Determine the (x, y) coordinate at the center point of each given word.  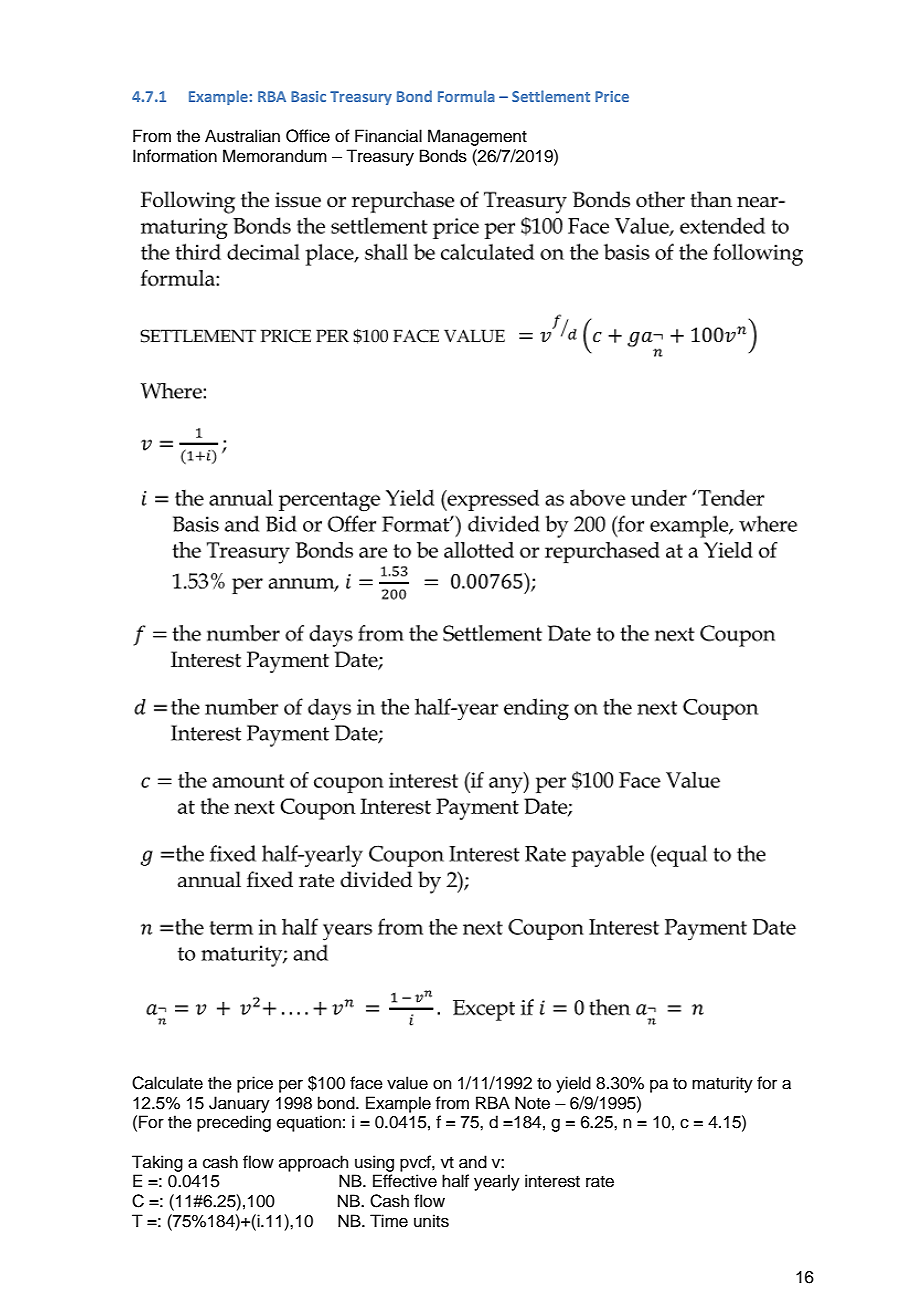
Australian (242, 136)
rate (600, 1182)
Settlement (551, 96)
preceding (234, 1123)
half (455, 1180)
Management (477, 137)
